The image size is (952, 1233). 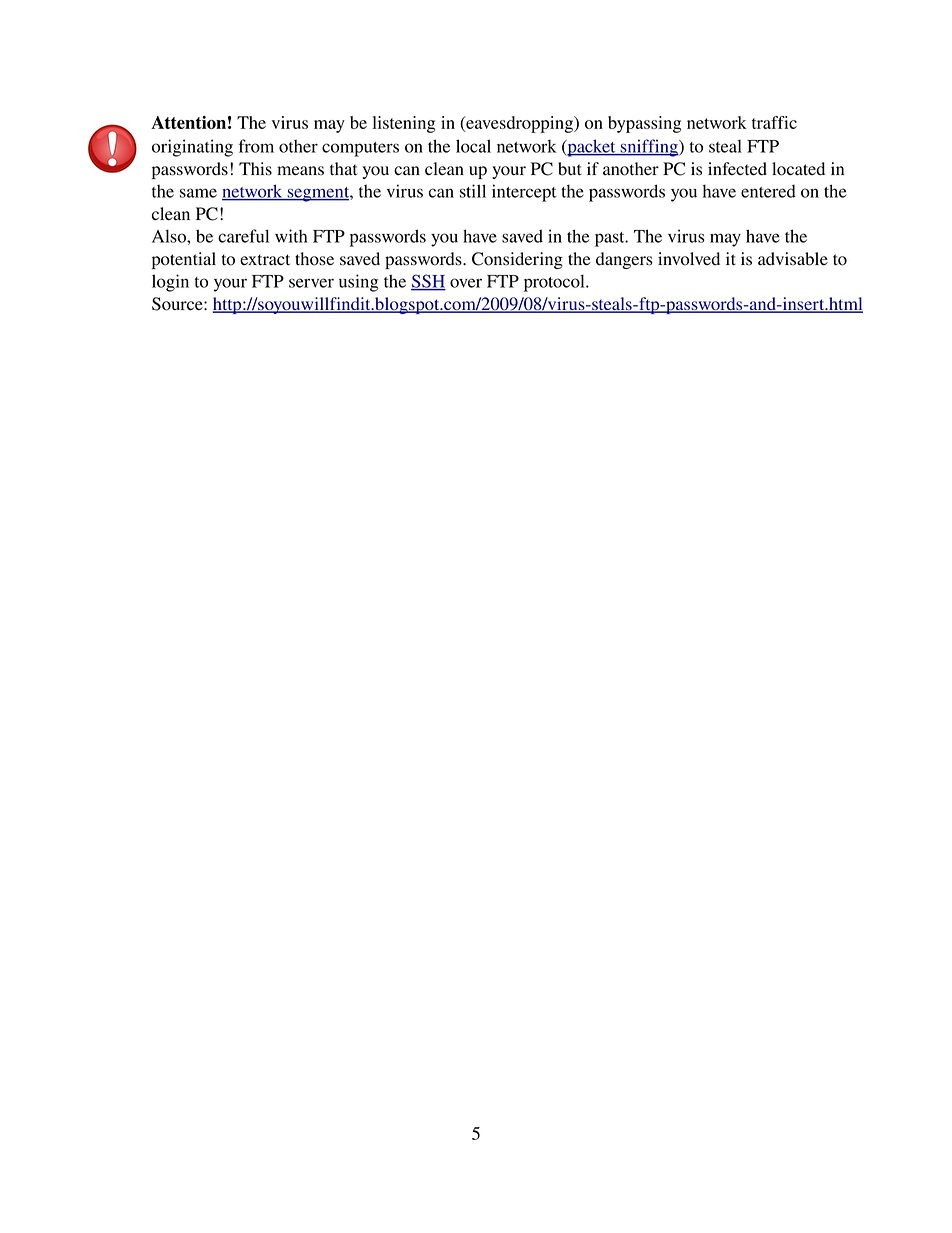 What do you see at coordinates (243, 236) in the screenshot?
I see `careful` at bounding box center [243, 236].
